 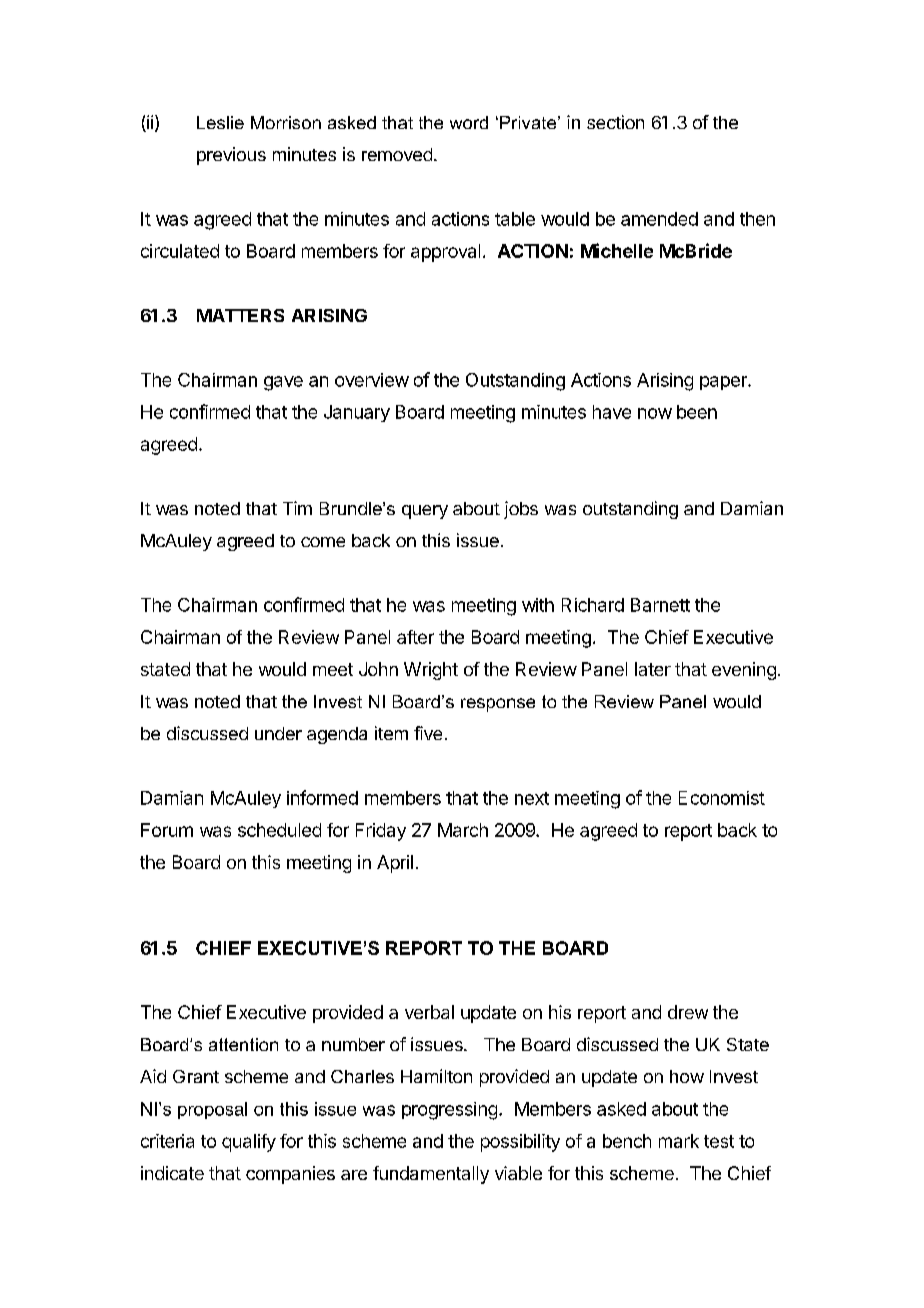 What do you see at coordinates (697, 412) in the image?
I see `been` at bounding box center [697, 412].
